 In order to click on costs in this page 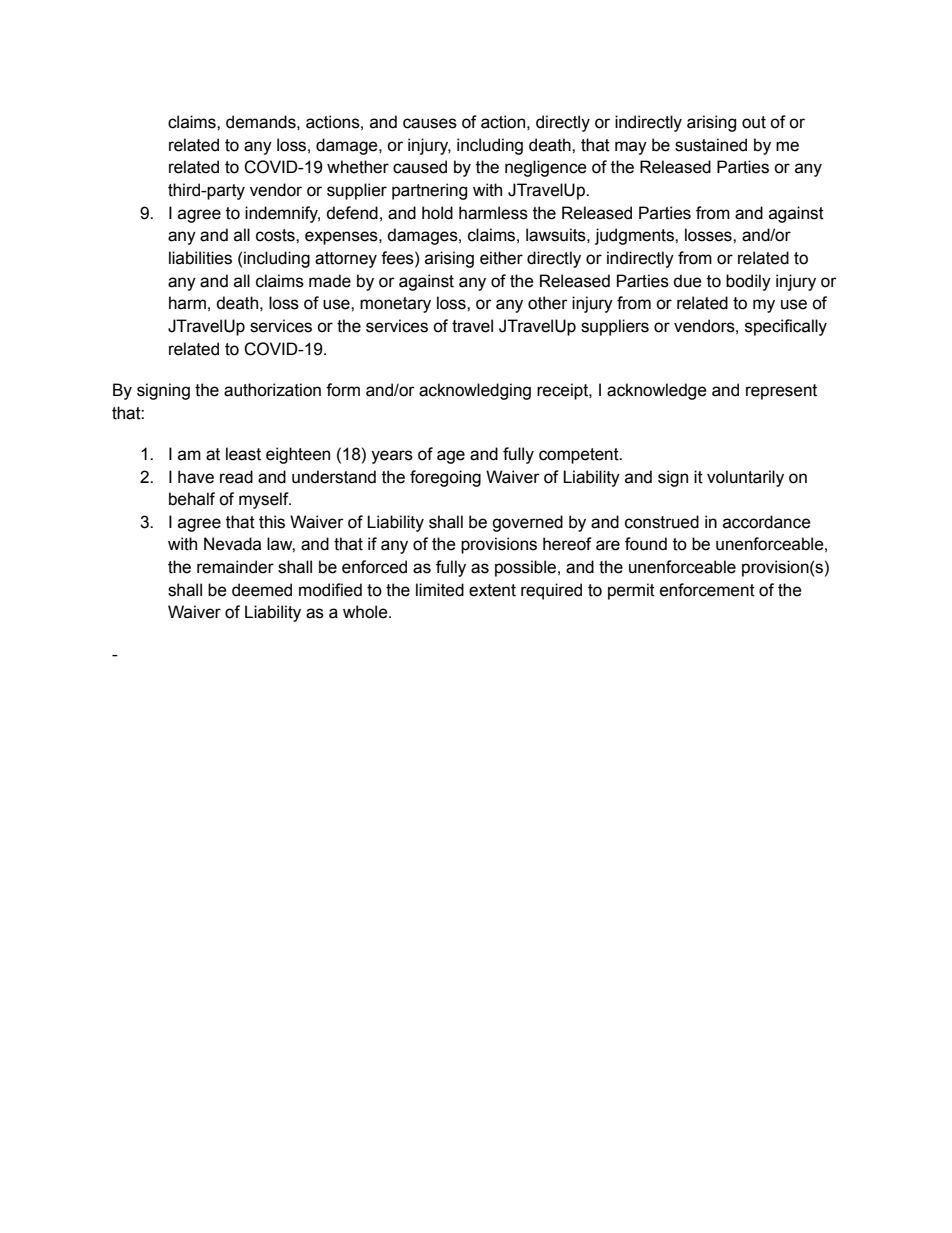, I will do `click(276, 235)`.
